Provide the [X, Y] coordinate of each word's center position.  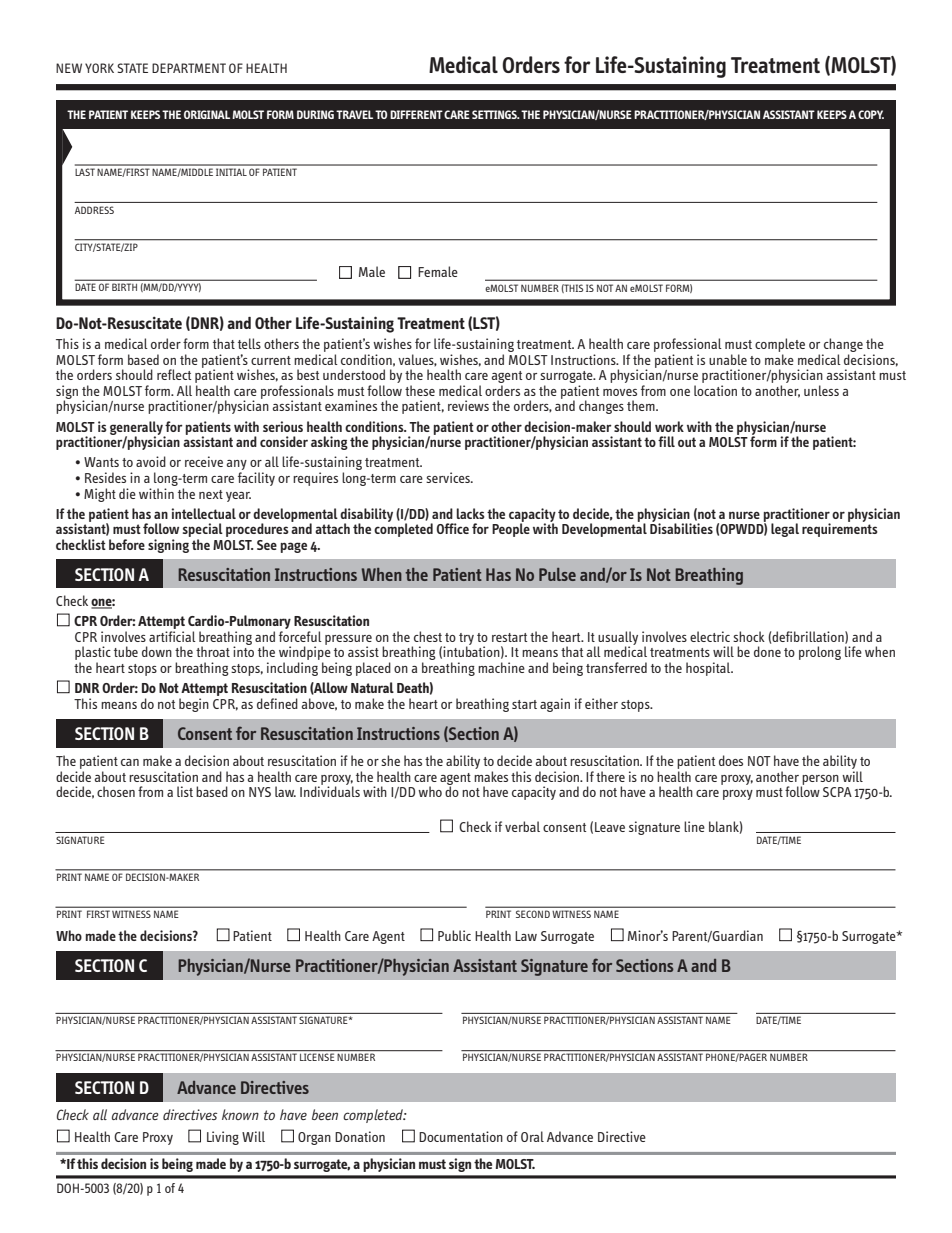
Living [223, 1138]
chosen [116, 791]
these [420, 390]
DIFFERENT [416, 114]
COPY [871, 114]
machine [501, 667]
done [767, 651]
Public [454, 935]
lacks [471, 513]
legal [785, 530]
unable [728, 359]
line [694, 826]
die [127, 493]
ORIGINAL [207, 114]
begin [194, 705]
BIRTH [124, 287]
